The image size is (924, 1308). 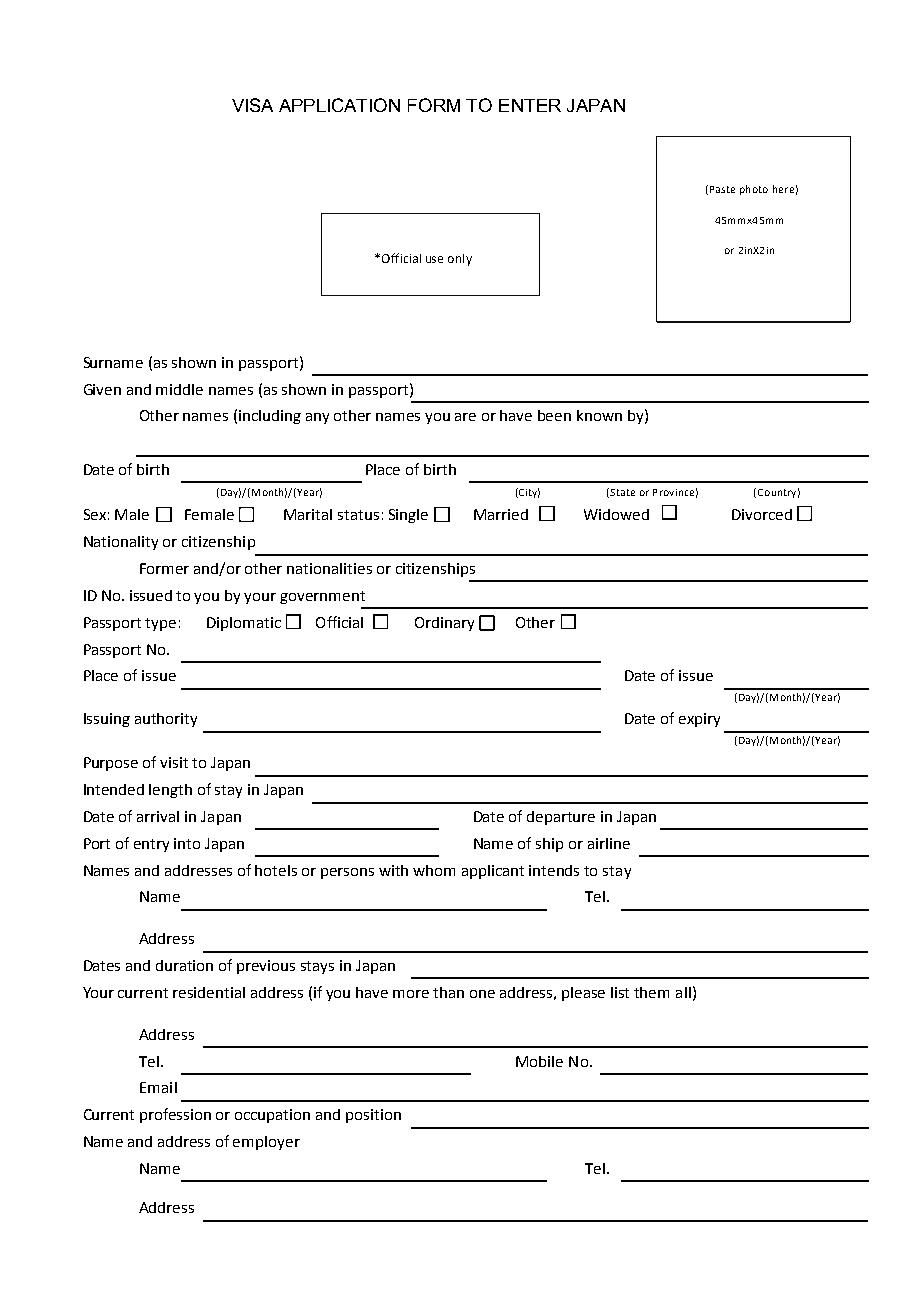 I want to click on are, so click(x=465, y=417).
